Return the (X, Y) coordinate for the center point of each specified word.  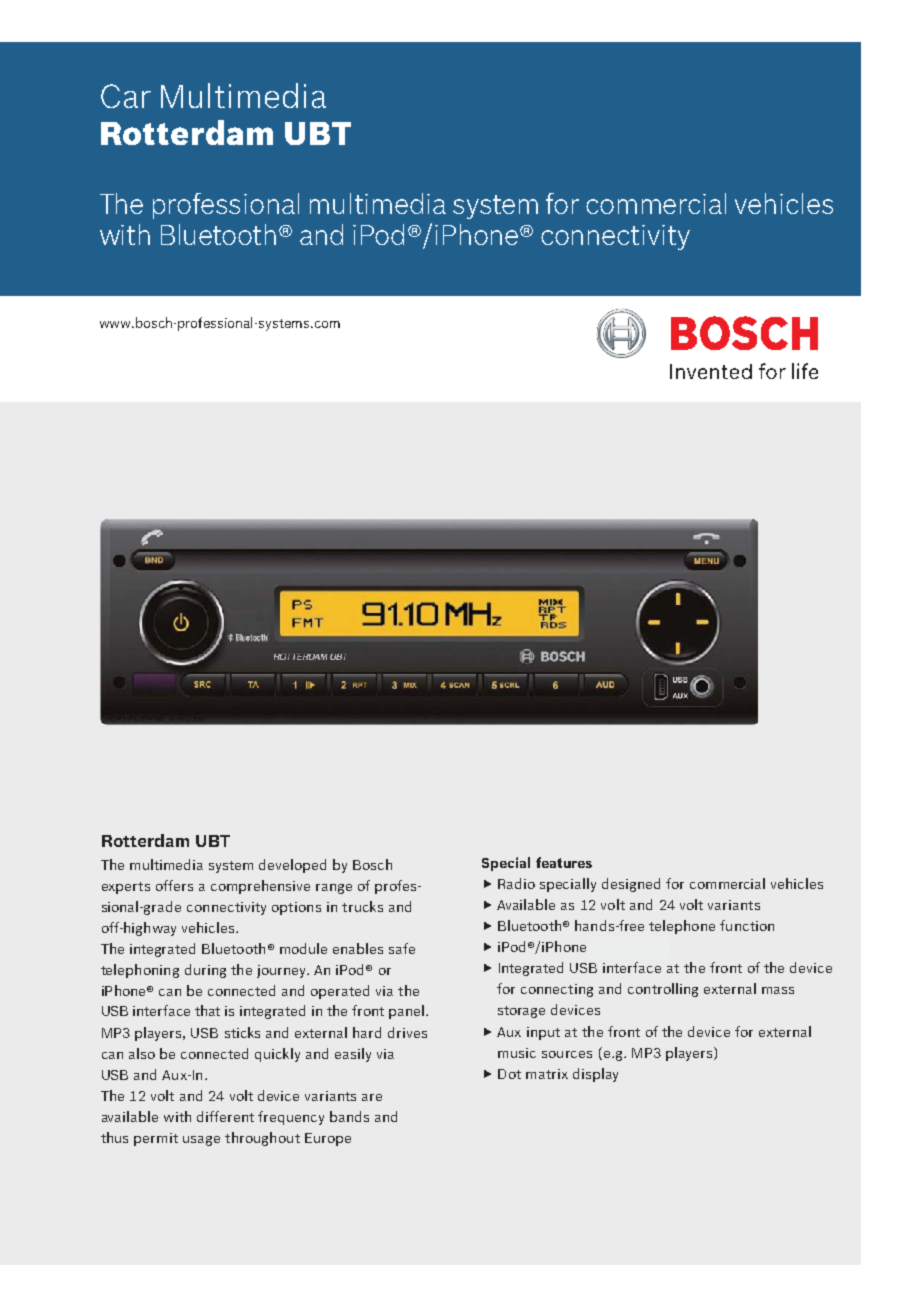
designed (631, 885)
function (747, 925)
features (564, 862)
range (334, 889)
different (225, 1116)
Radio (516, 883)
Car (126, 96)
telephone (682, 927)
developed (292, 866)
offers (174, 885)
